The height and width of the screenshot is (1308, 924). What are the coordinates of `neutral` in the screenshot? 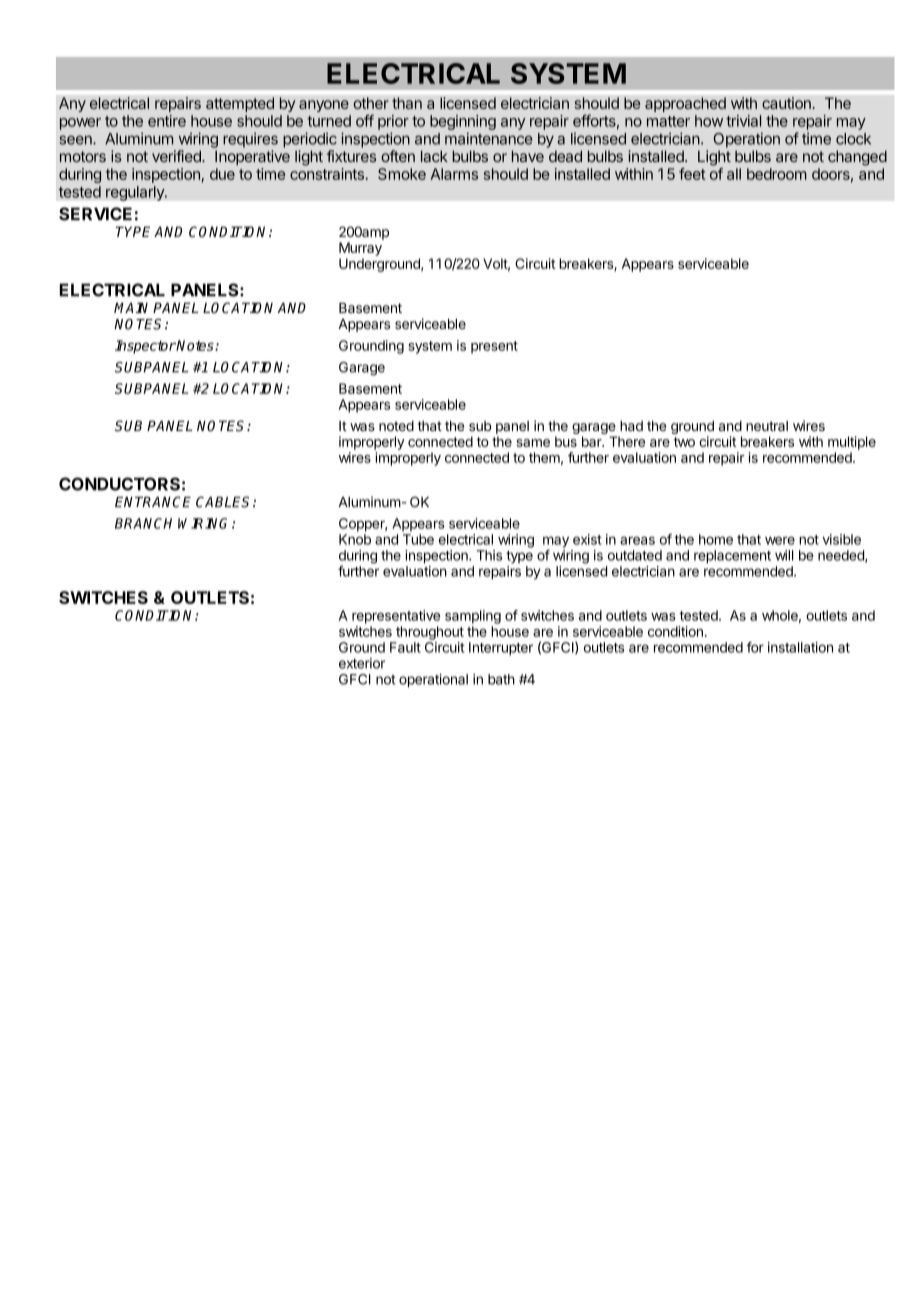 It's located at (767, 426).
